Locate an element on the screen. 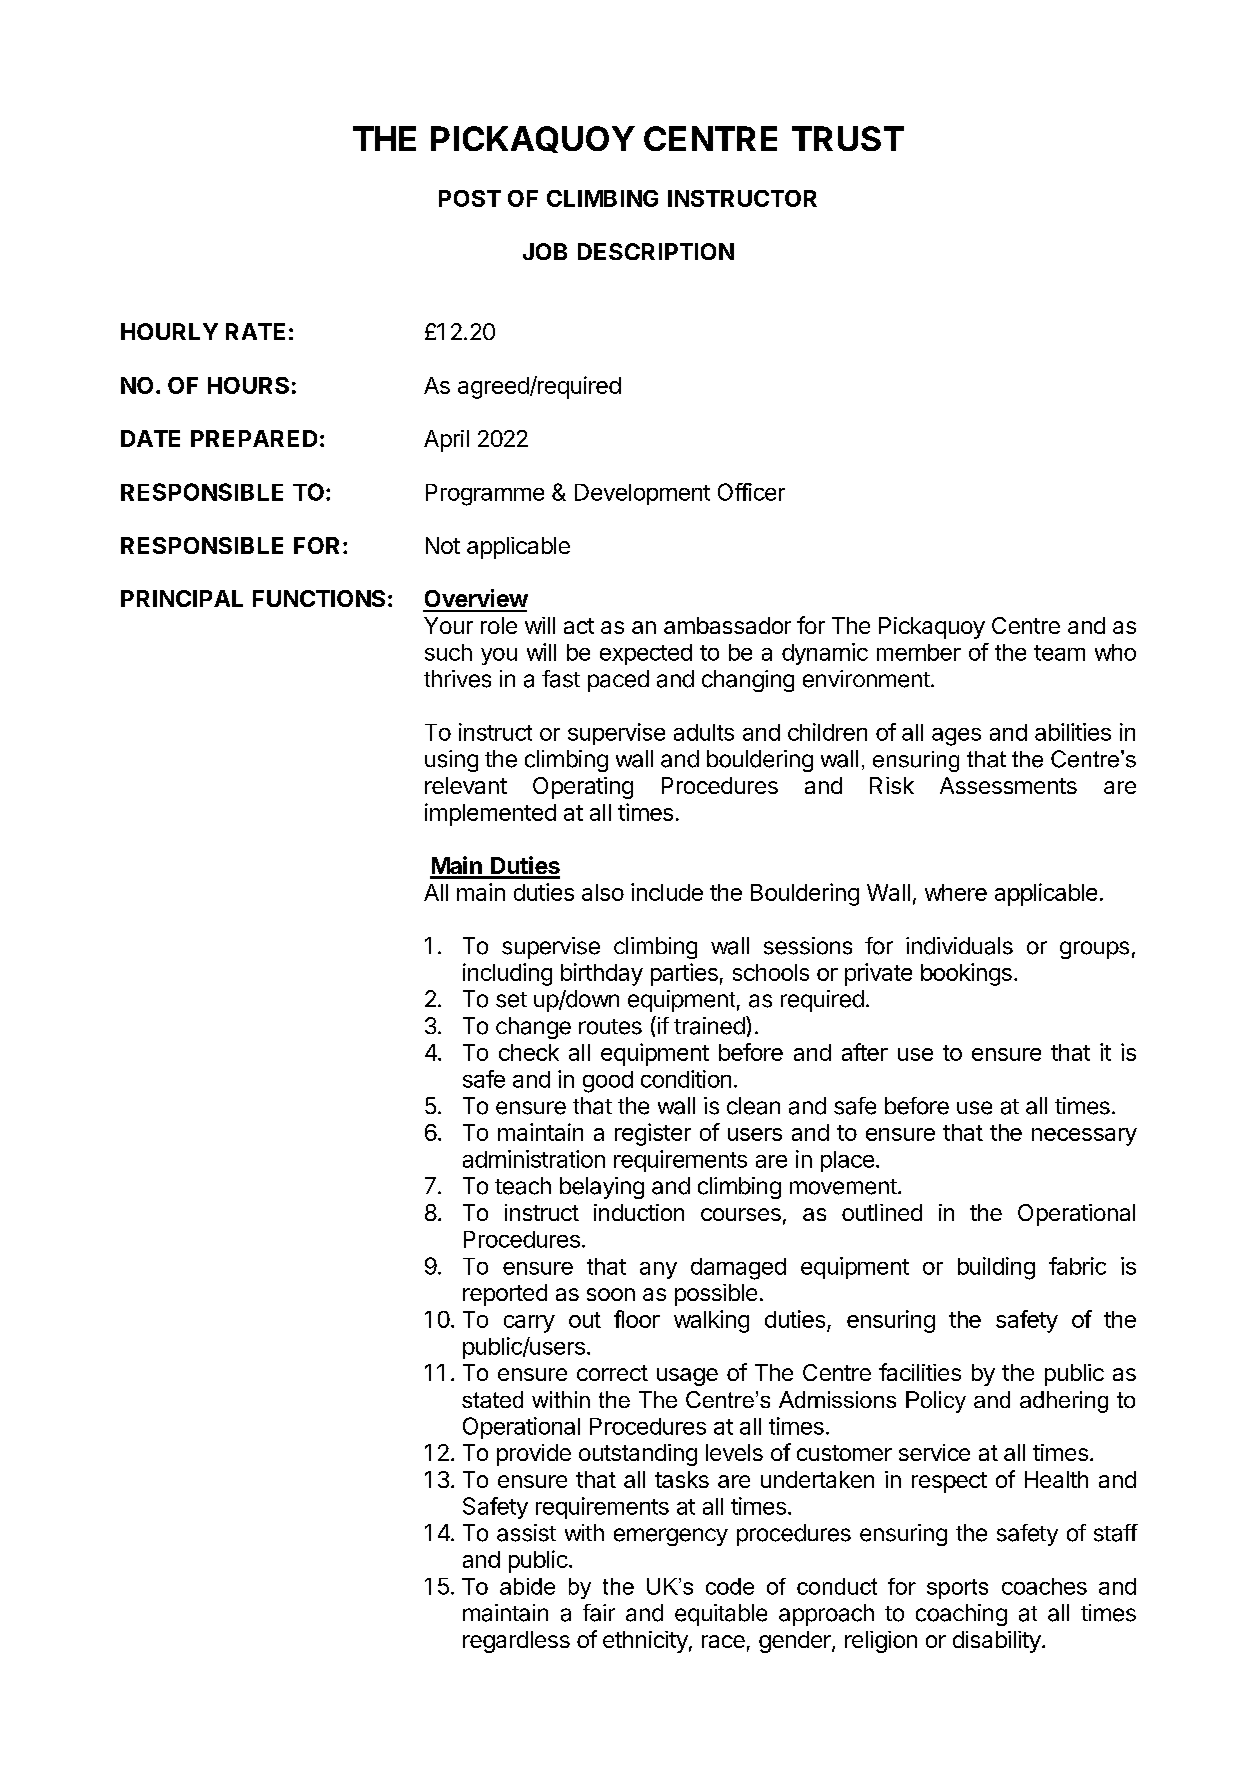 The width and height of the screenshot is (1256, 1776). team is located at coordinates (1059, 653).
